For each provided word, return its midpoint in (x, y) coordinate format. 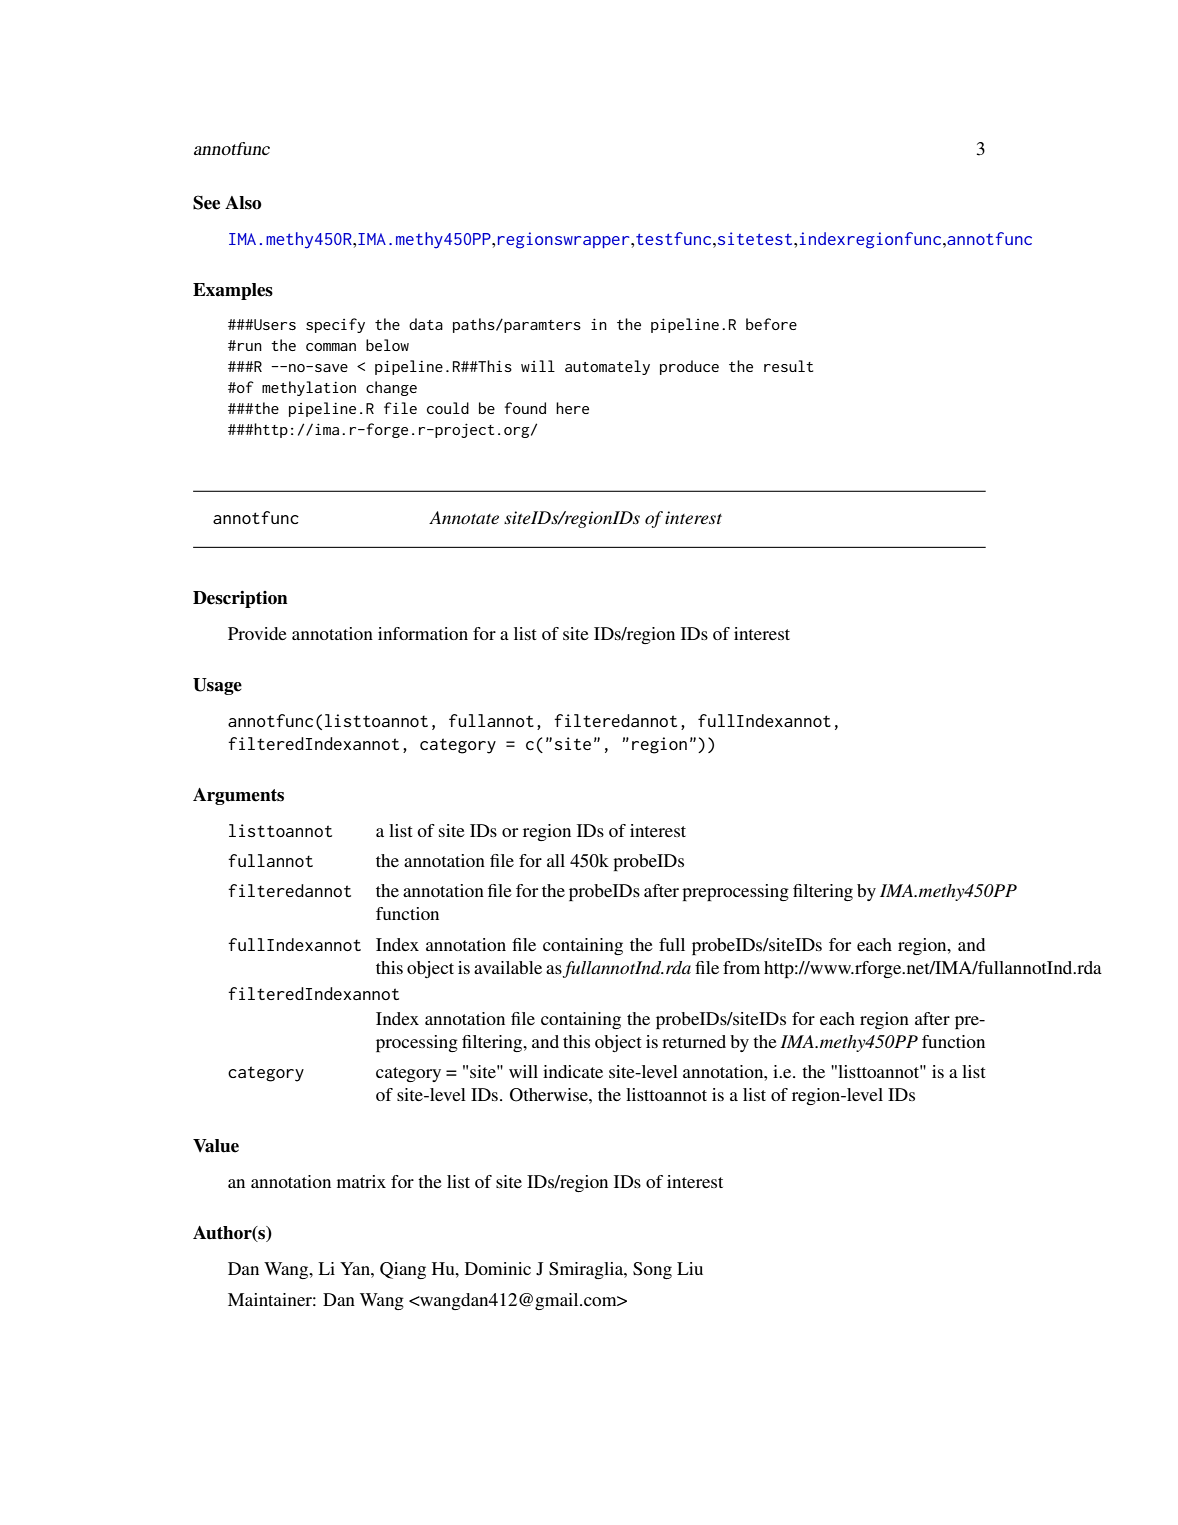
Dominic (498, 1268)
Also (243, 203)
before (771, 324)
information (423, 633)
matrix (361, 1181)
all (556, 860)
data (426, 324)
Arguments (238, 796)
